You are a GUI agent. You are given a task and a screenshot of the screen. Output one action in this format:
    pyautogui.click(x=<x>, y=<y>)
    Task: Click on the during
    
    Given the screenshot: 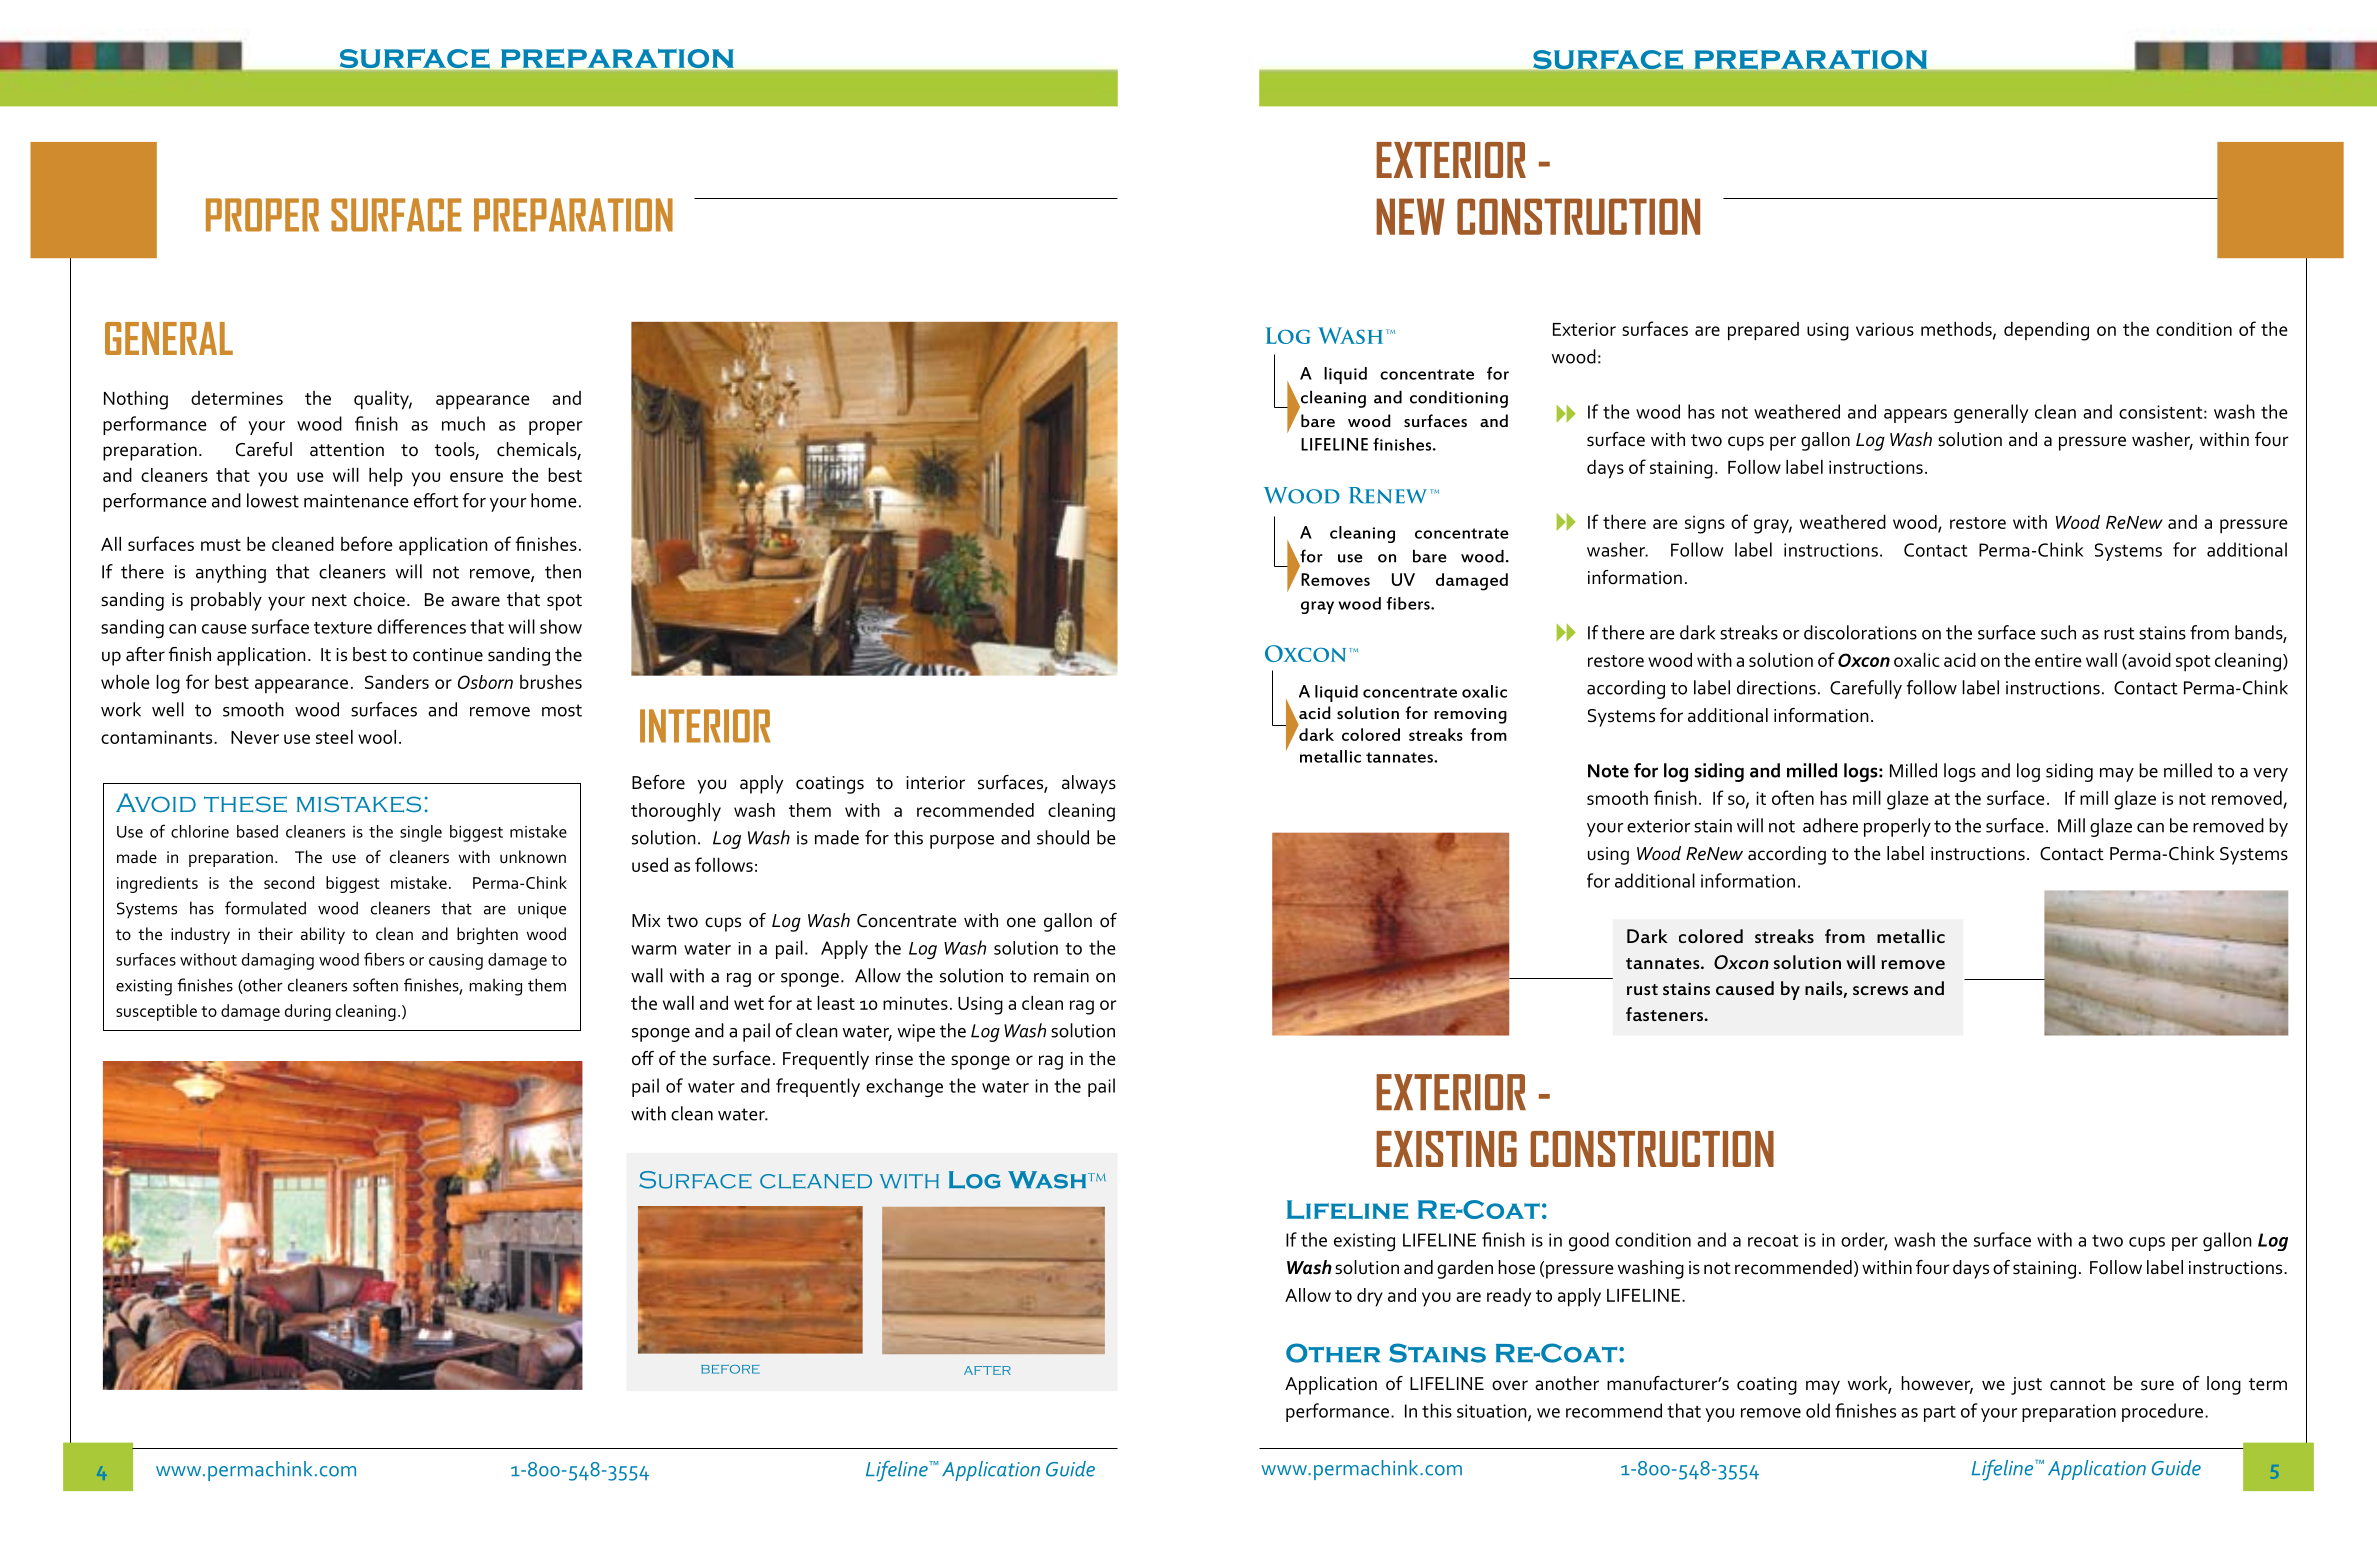 What is the action you would take?
    pyautogui.click(x=308, y=1012)
